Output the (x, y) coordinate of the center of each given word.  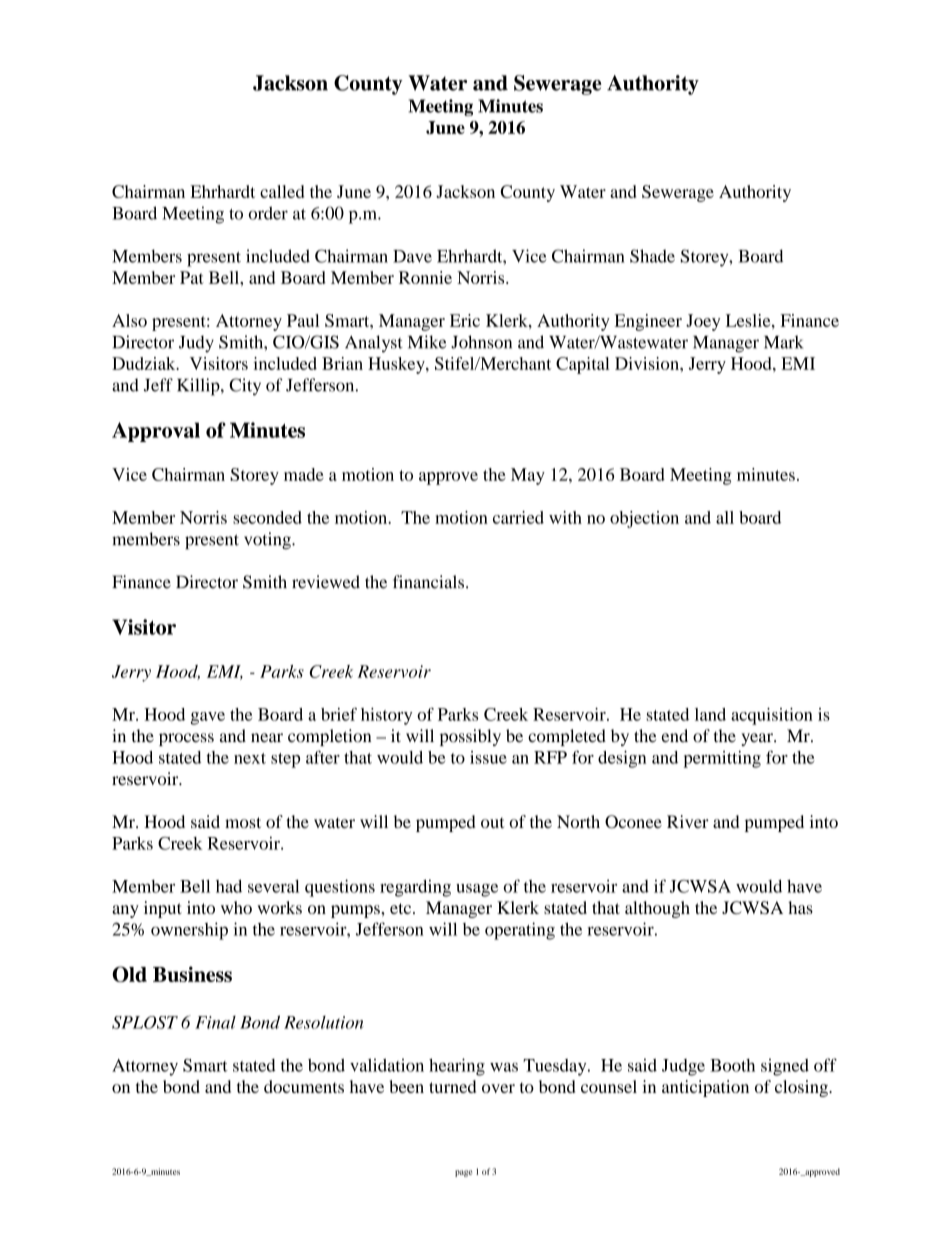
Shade (652, 256)
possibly (470, 737)
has (800, 907)
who (236, 907)
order (268, 213)
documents (304, 1086)
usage (477, 890)
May (528, 476)
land (710, 714)
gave (208, 718)
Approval (156, 432)
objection (644, 519)
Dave (412, 256)
